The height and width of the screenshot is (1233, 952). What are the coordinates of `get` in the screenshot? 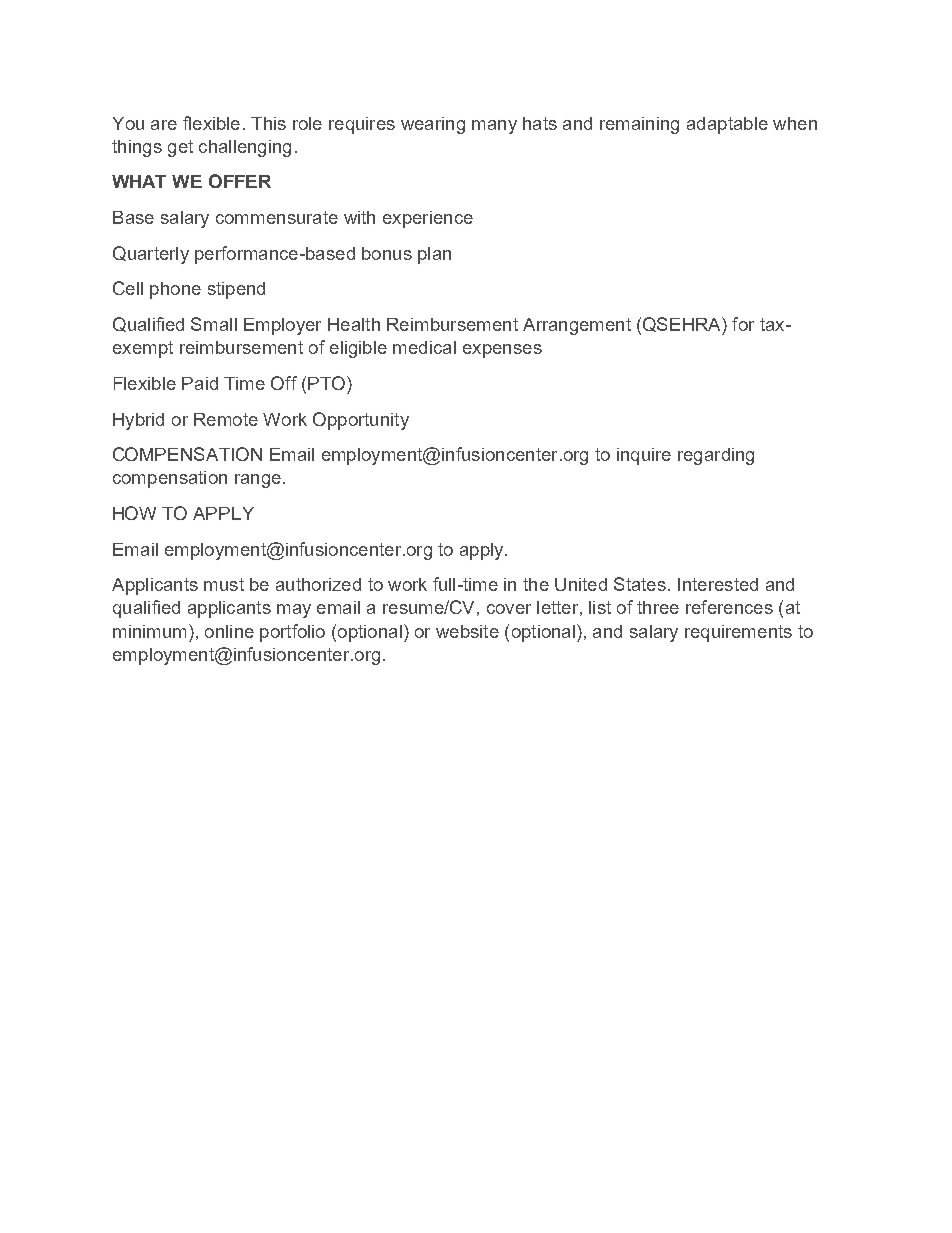 It's located at (180, 148).
